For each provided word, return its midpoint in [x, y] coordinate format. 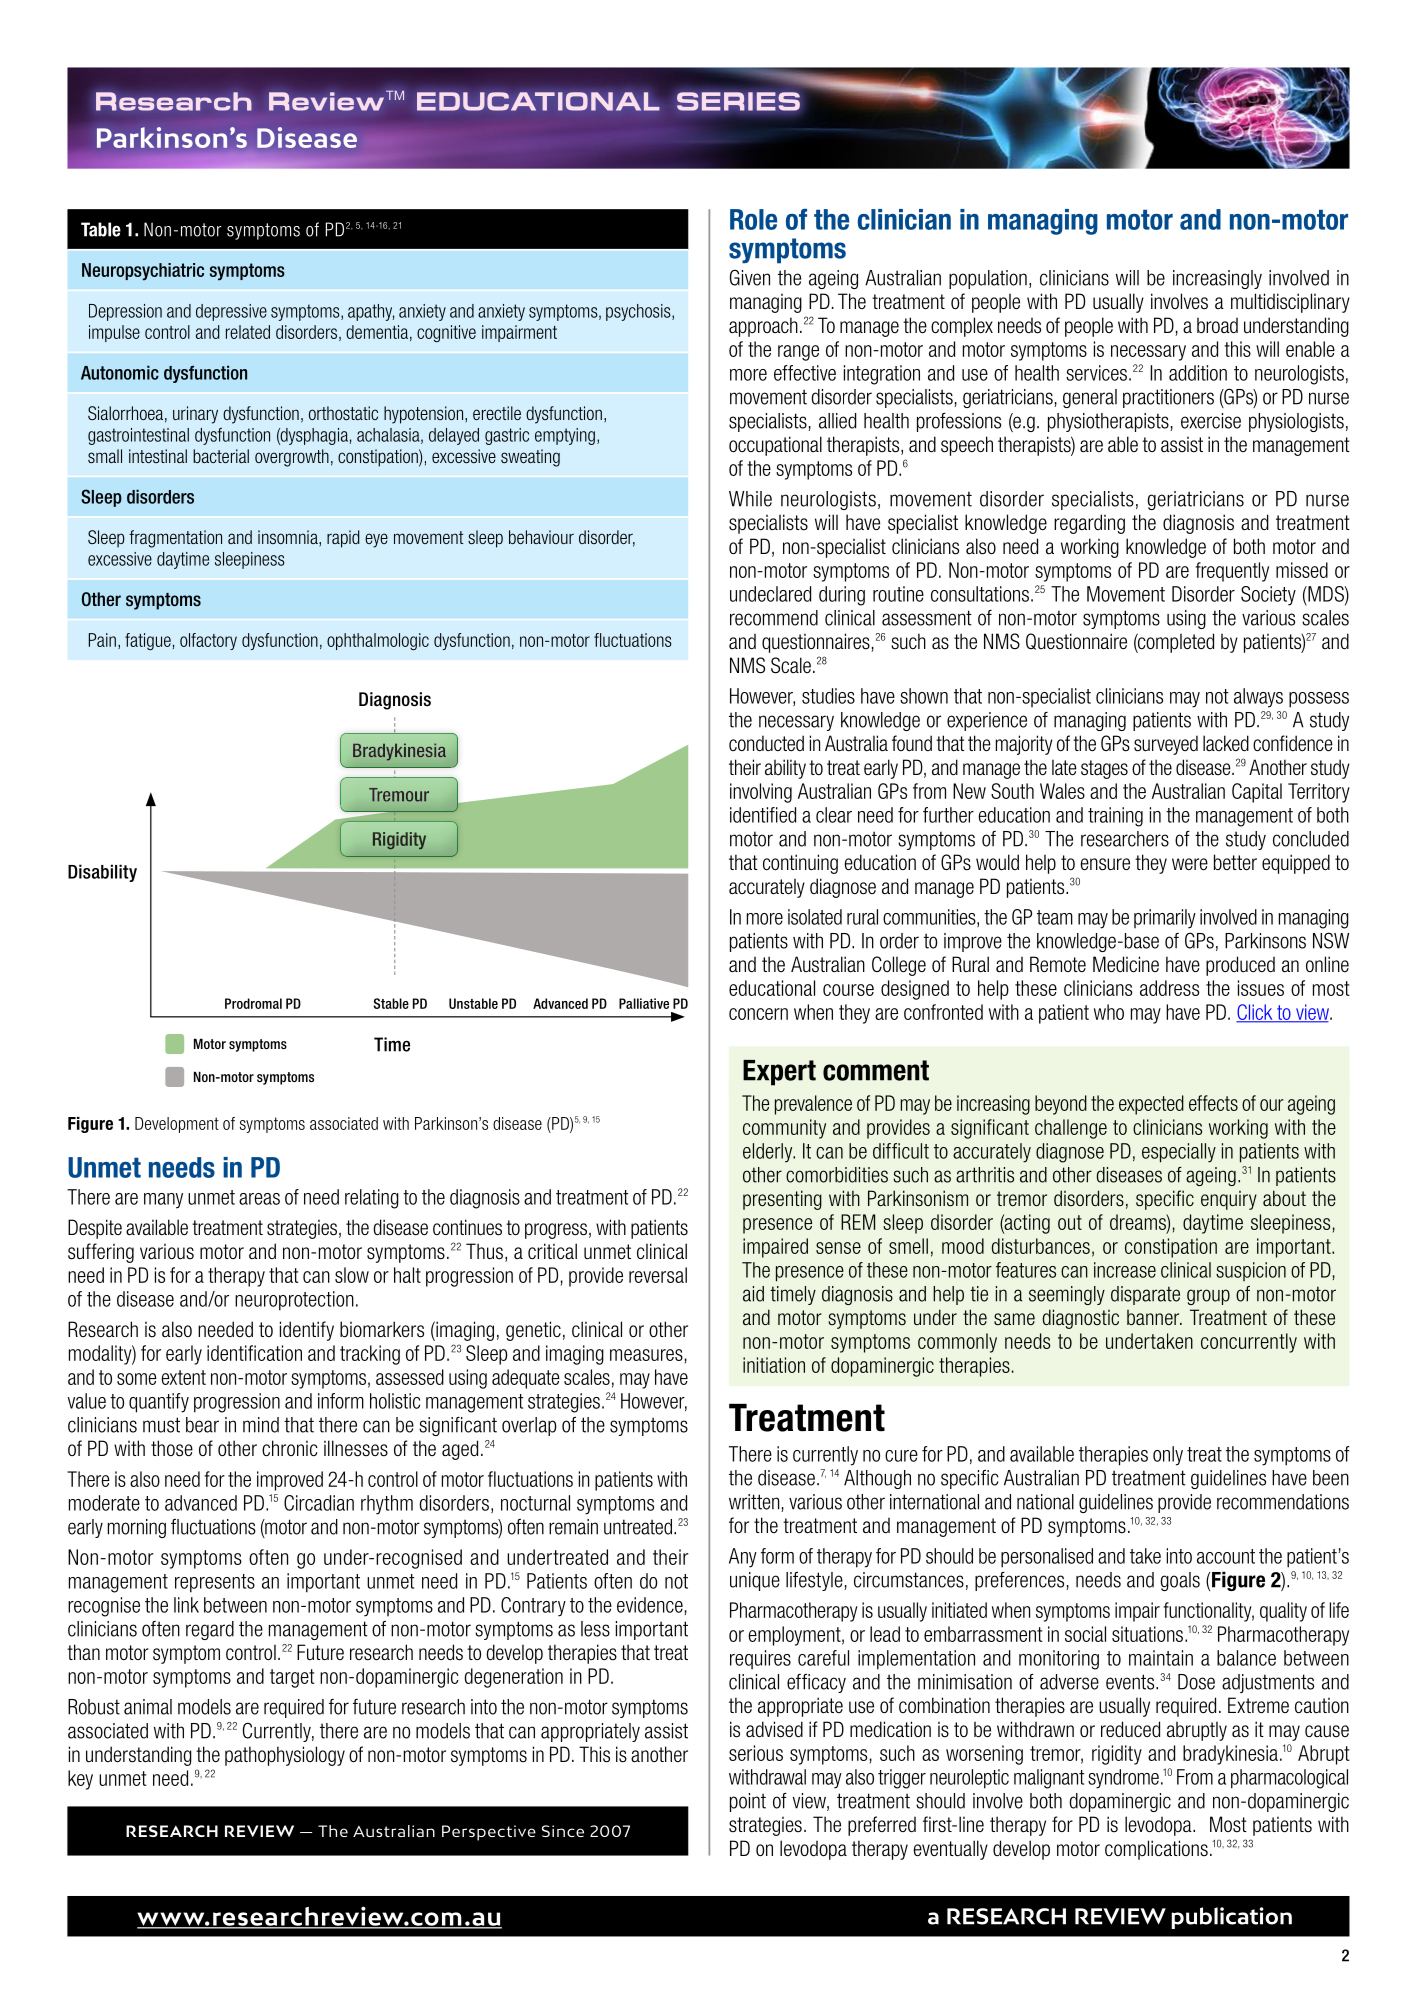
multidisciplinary [1290, 303]
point [748, 1802]
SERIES [738, 101]
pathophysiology [285, 1756]
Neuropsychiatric [143, 272]
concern [758, 1014]
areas [259, 1199]
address [1170, 988]
